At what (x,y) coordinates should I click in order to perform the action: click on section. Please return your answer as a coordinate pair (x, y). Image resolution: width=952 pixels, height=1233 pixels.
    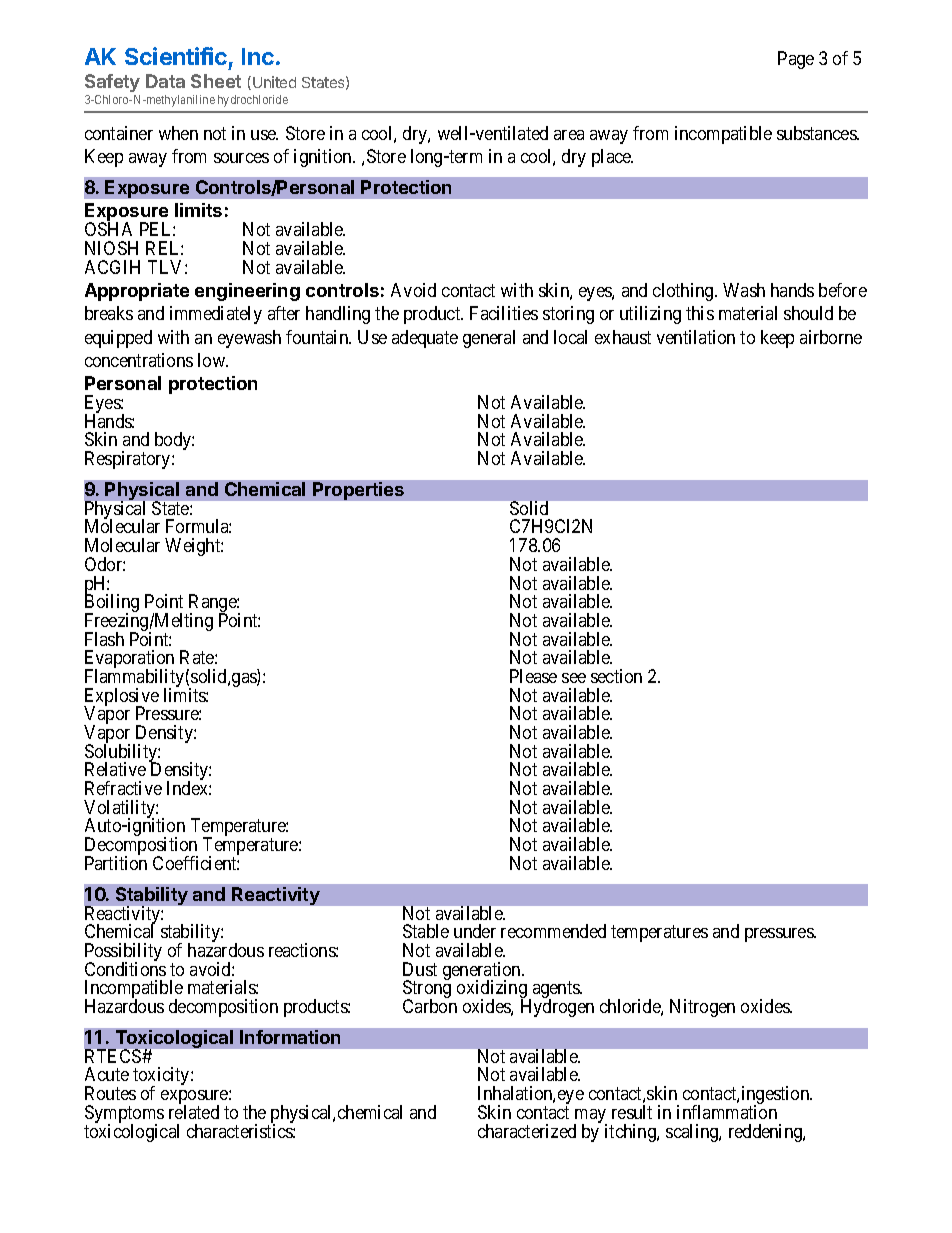
    Looking at the image, I should click on (616, 676).
